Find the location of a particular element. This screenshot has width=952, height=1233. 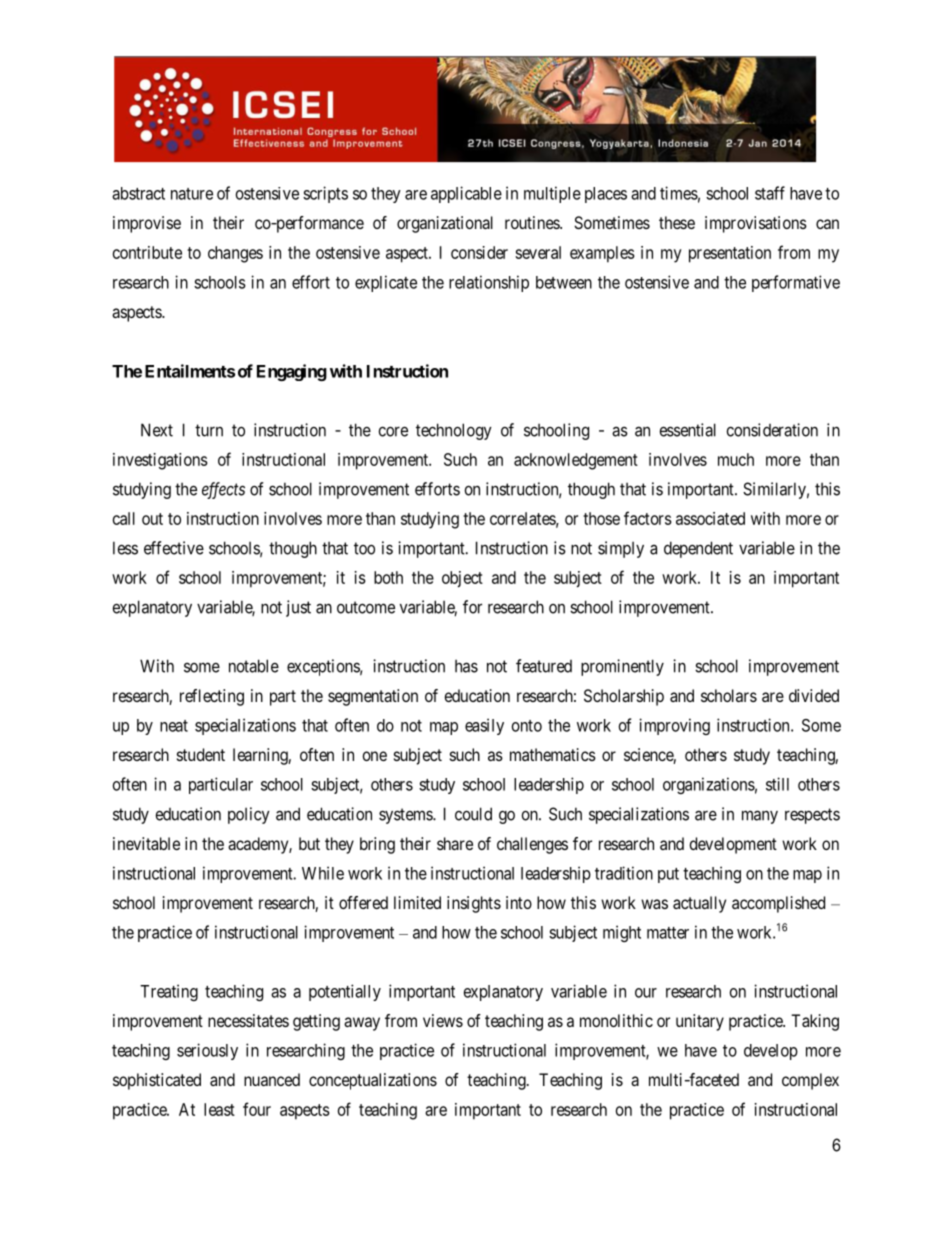

policy is located at coordinates (249, 815).
